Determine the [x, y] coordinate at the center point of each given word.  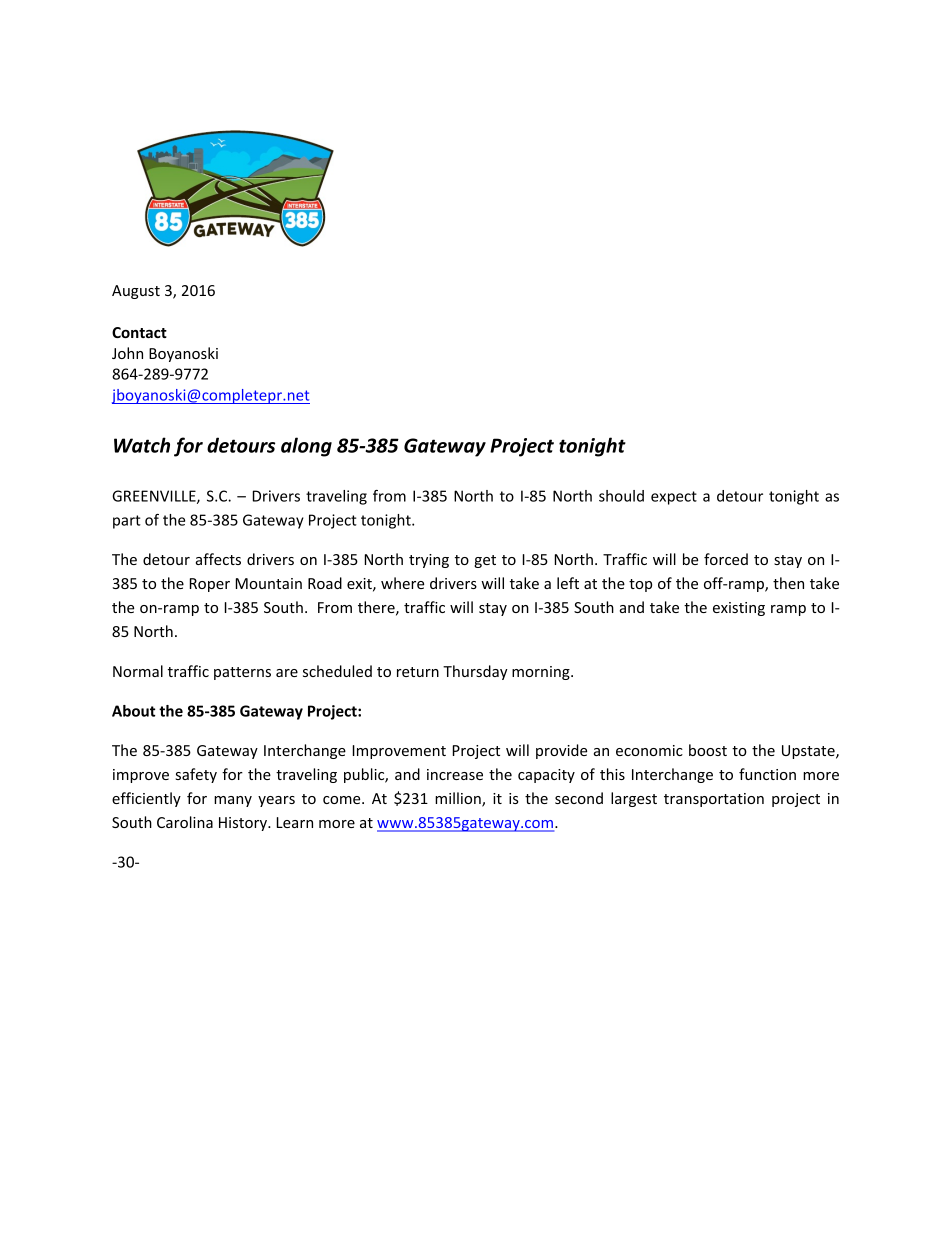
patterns [242, 673]
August [136, 292]
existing [739, 609]
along [306, 447]
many [233, 801]
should [621, 496]
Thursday [475, 672]
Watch [142, 445]
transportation [714, 800]
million [459, 799]
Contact [139, 332]
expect [674, 498]
